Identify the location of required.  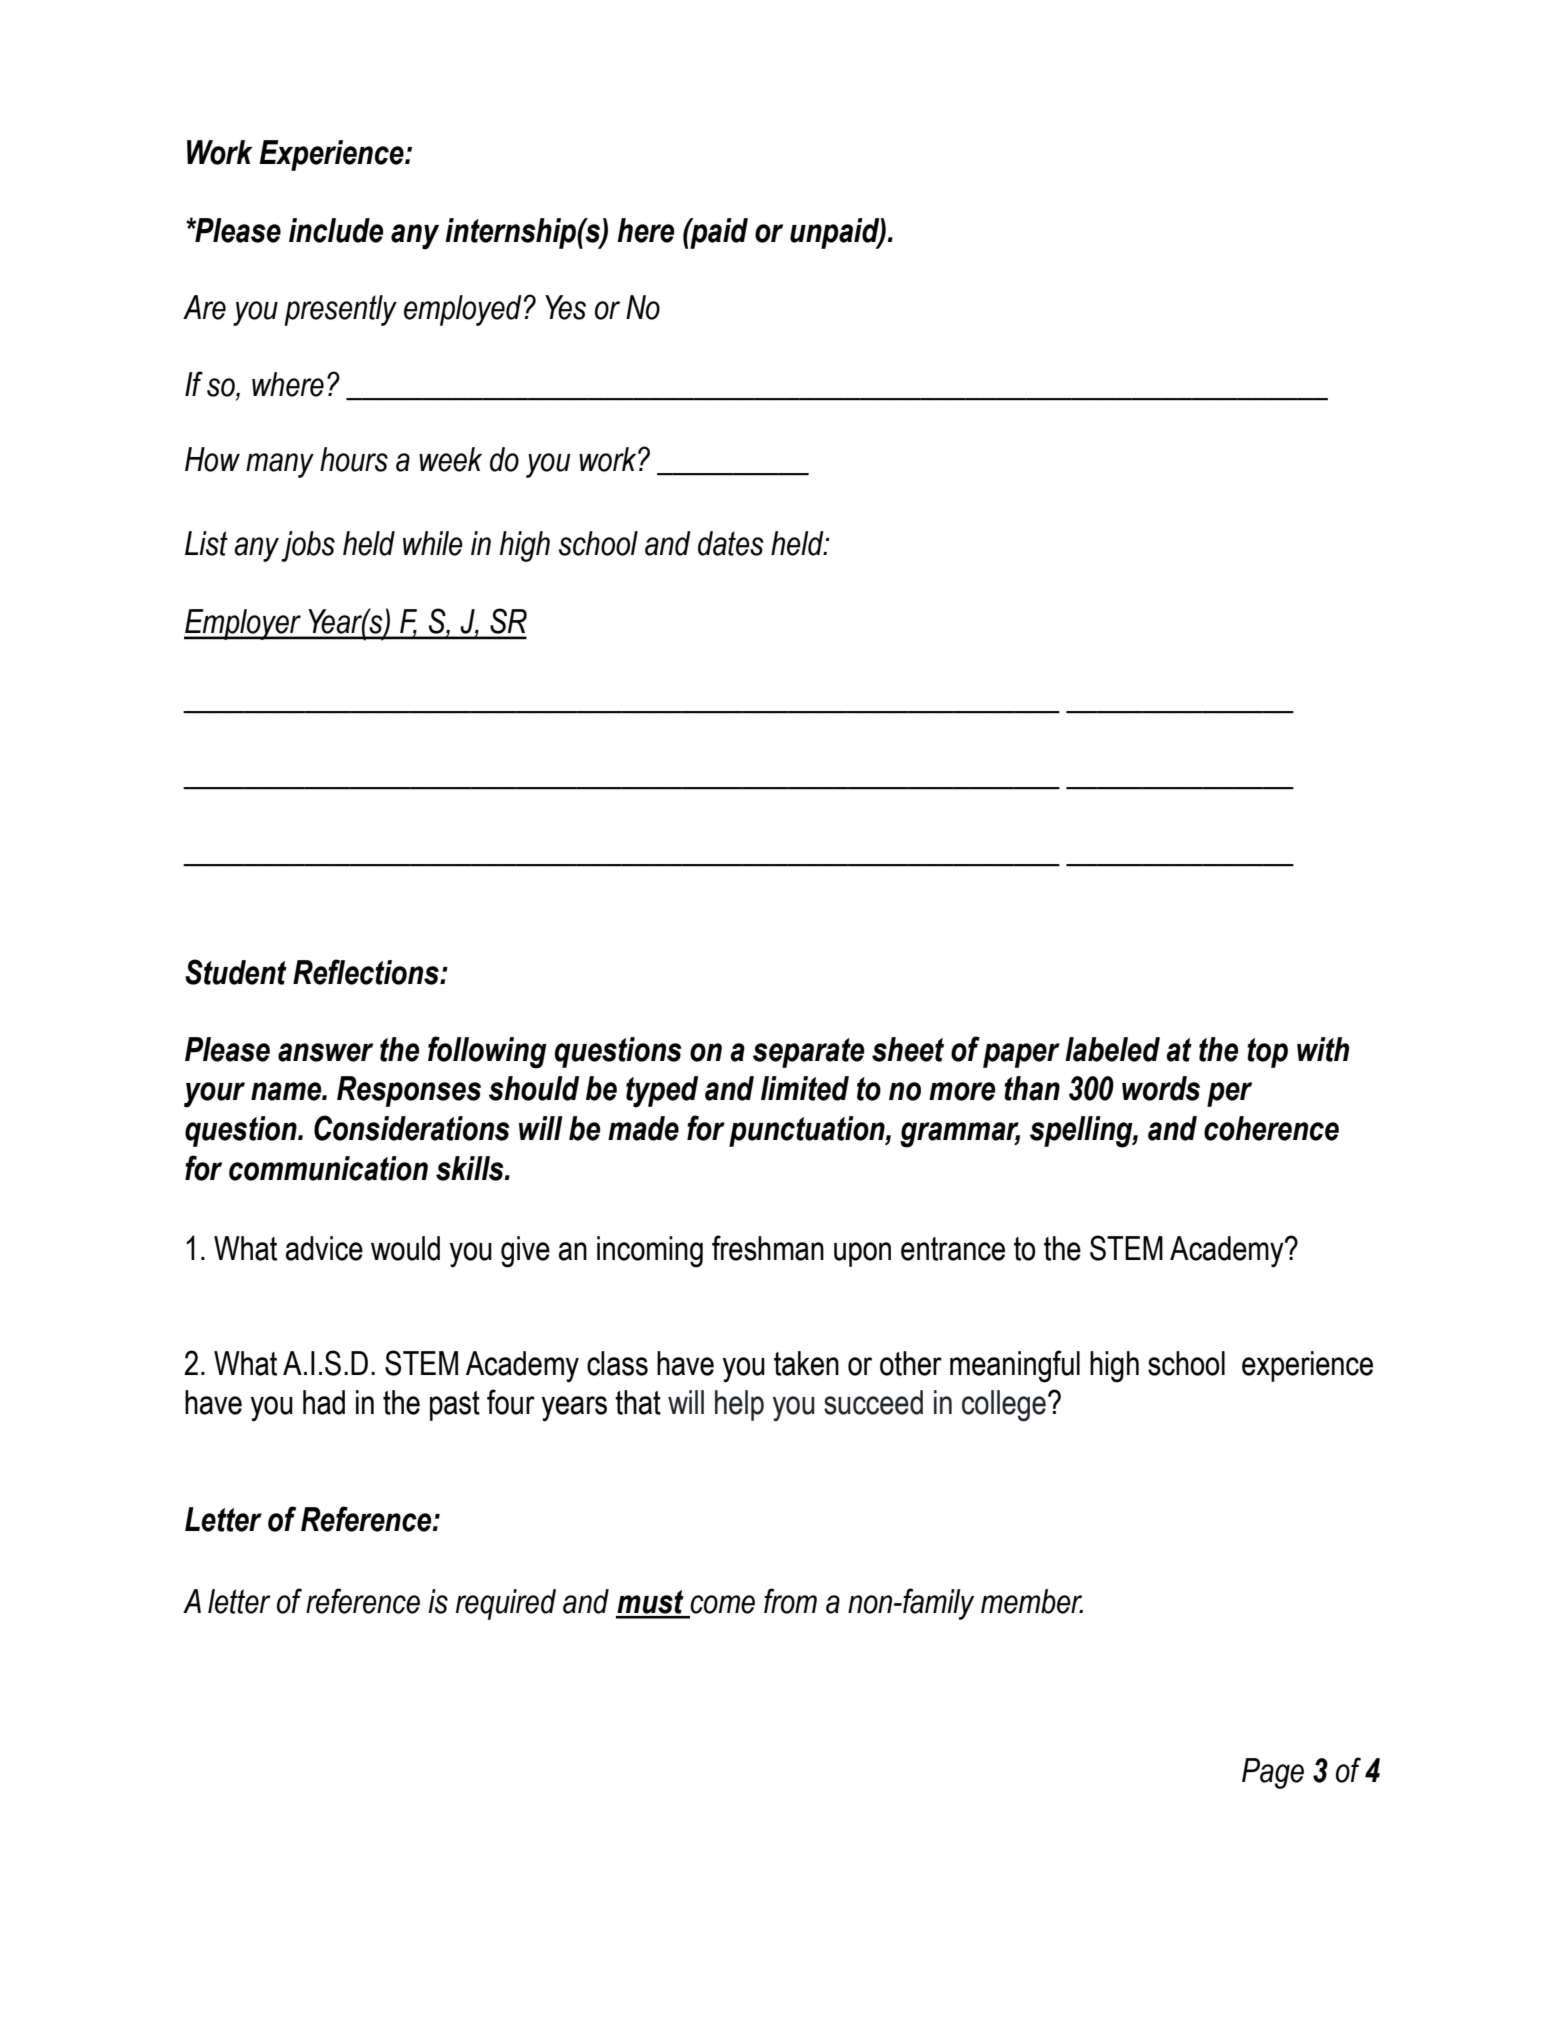
(506, 1604).
